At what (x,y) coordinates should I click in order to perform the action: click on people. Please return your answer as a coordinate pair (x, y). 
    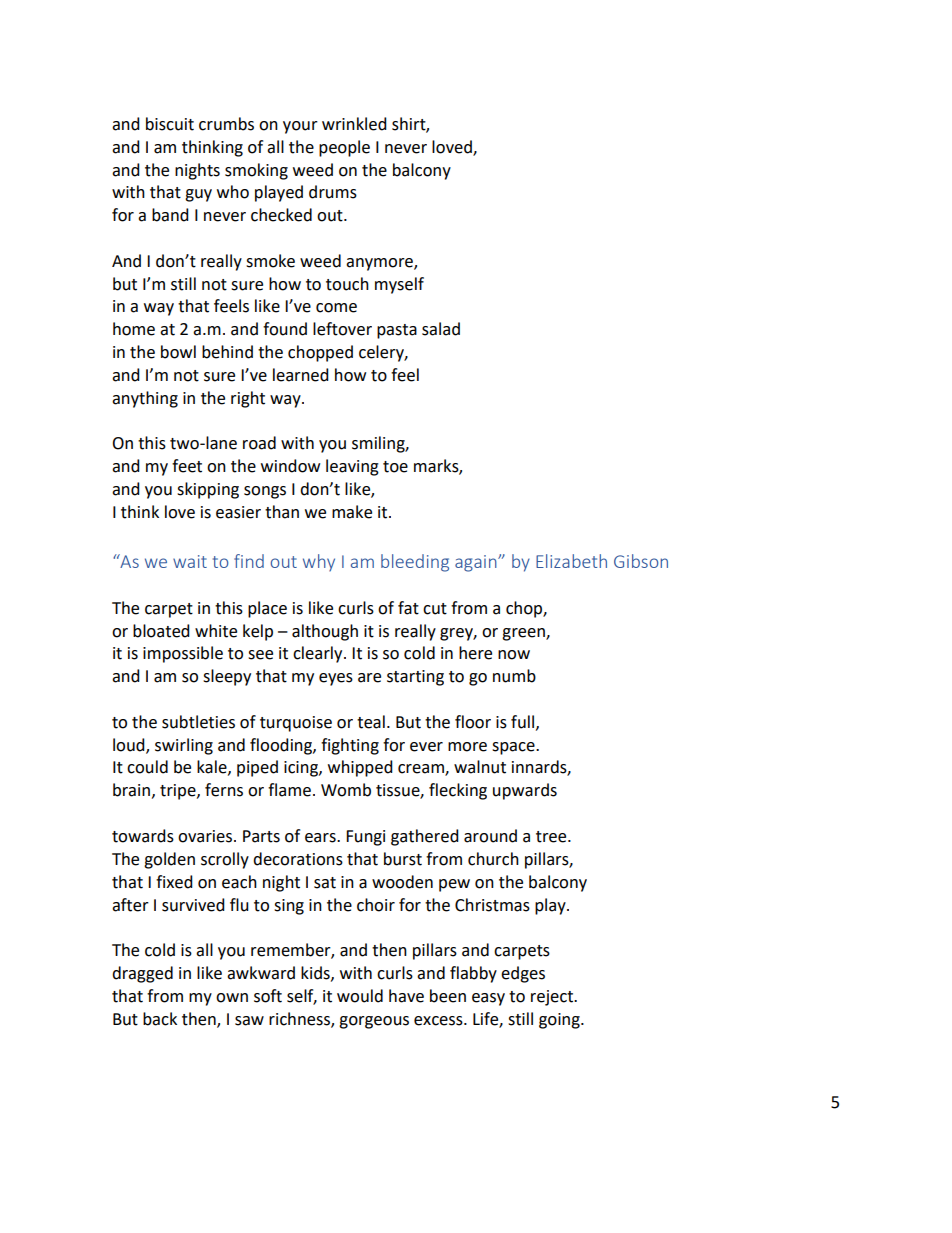
    Looking at the image, I should click on (344, 148).
